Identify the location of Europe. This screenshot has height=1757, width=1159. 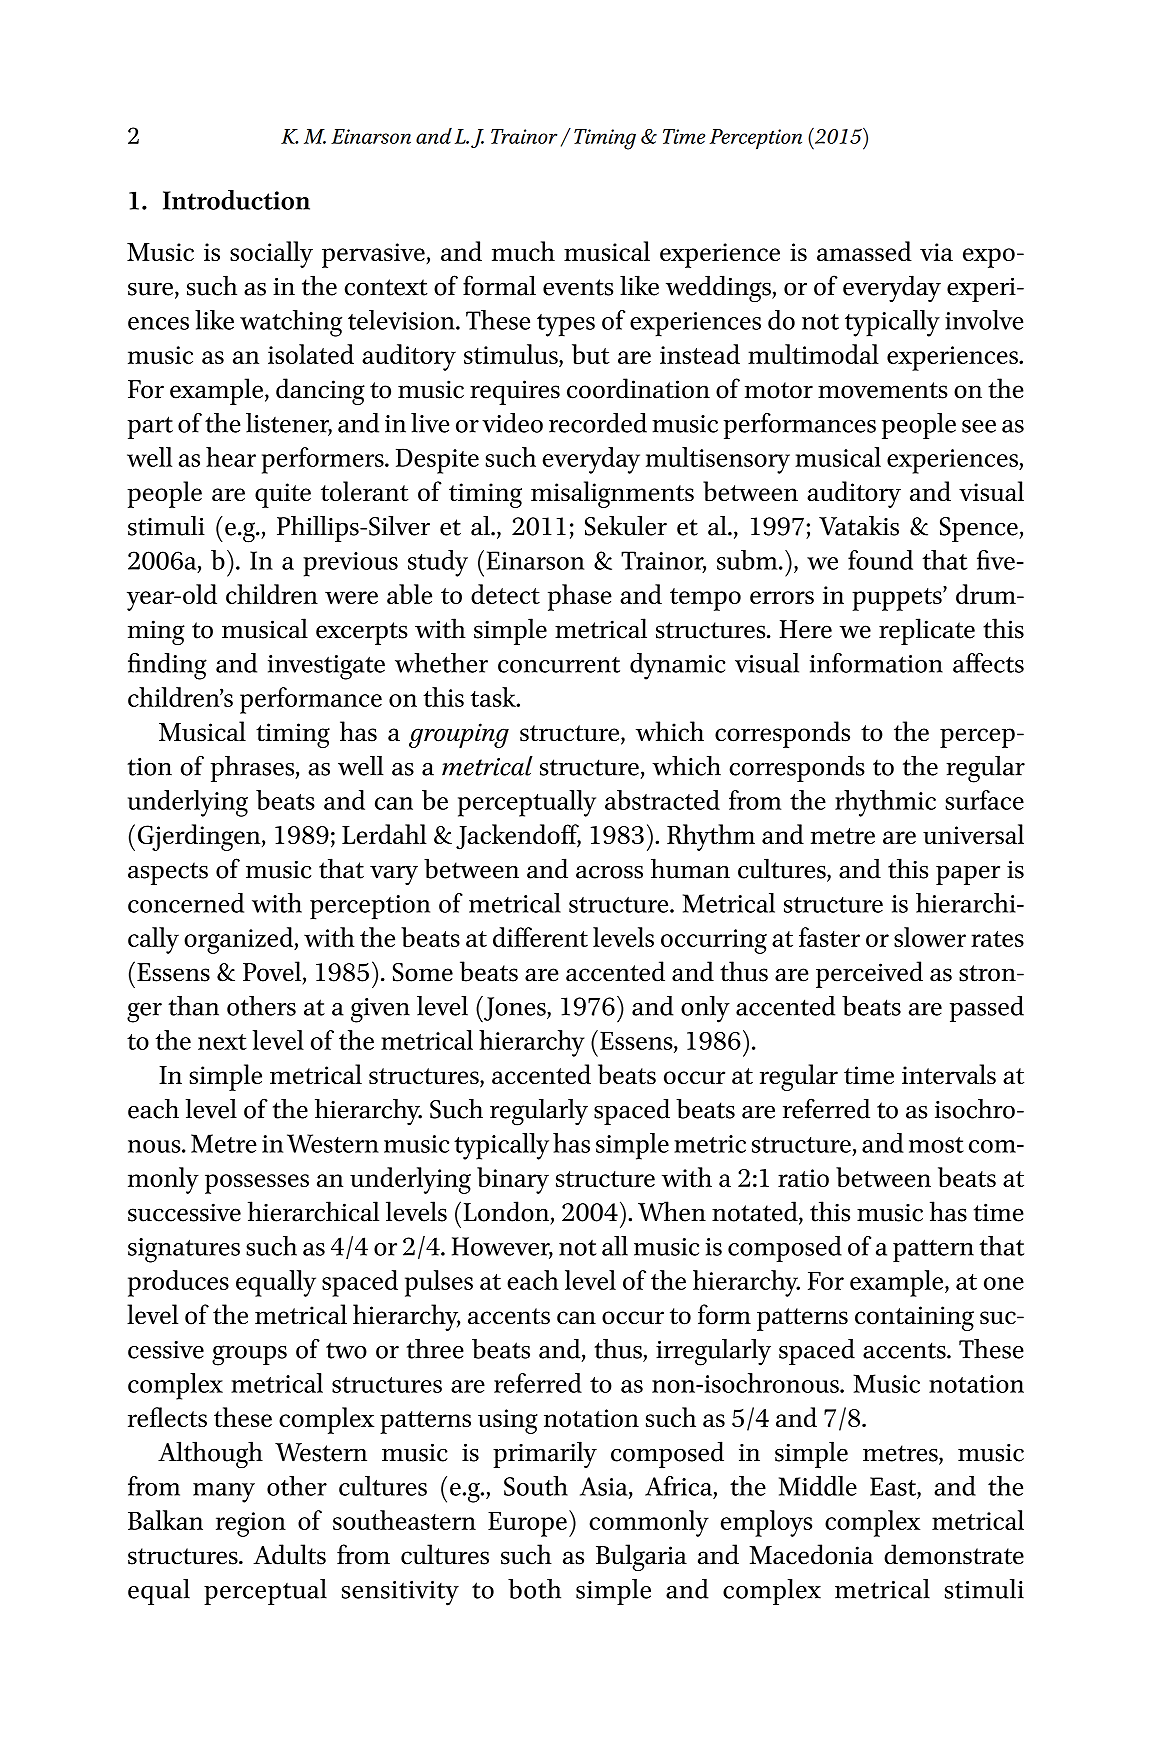
(527, 1524).
